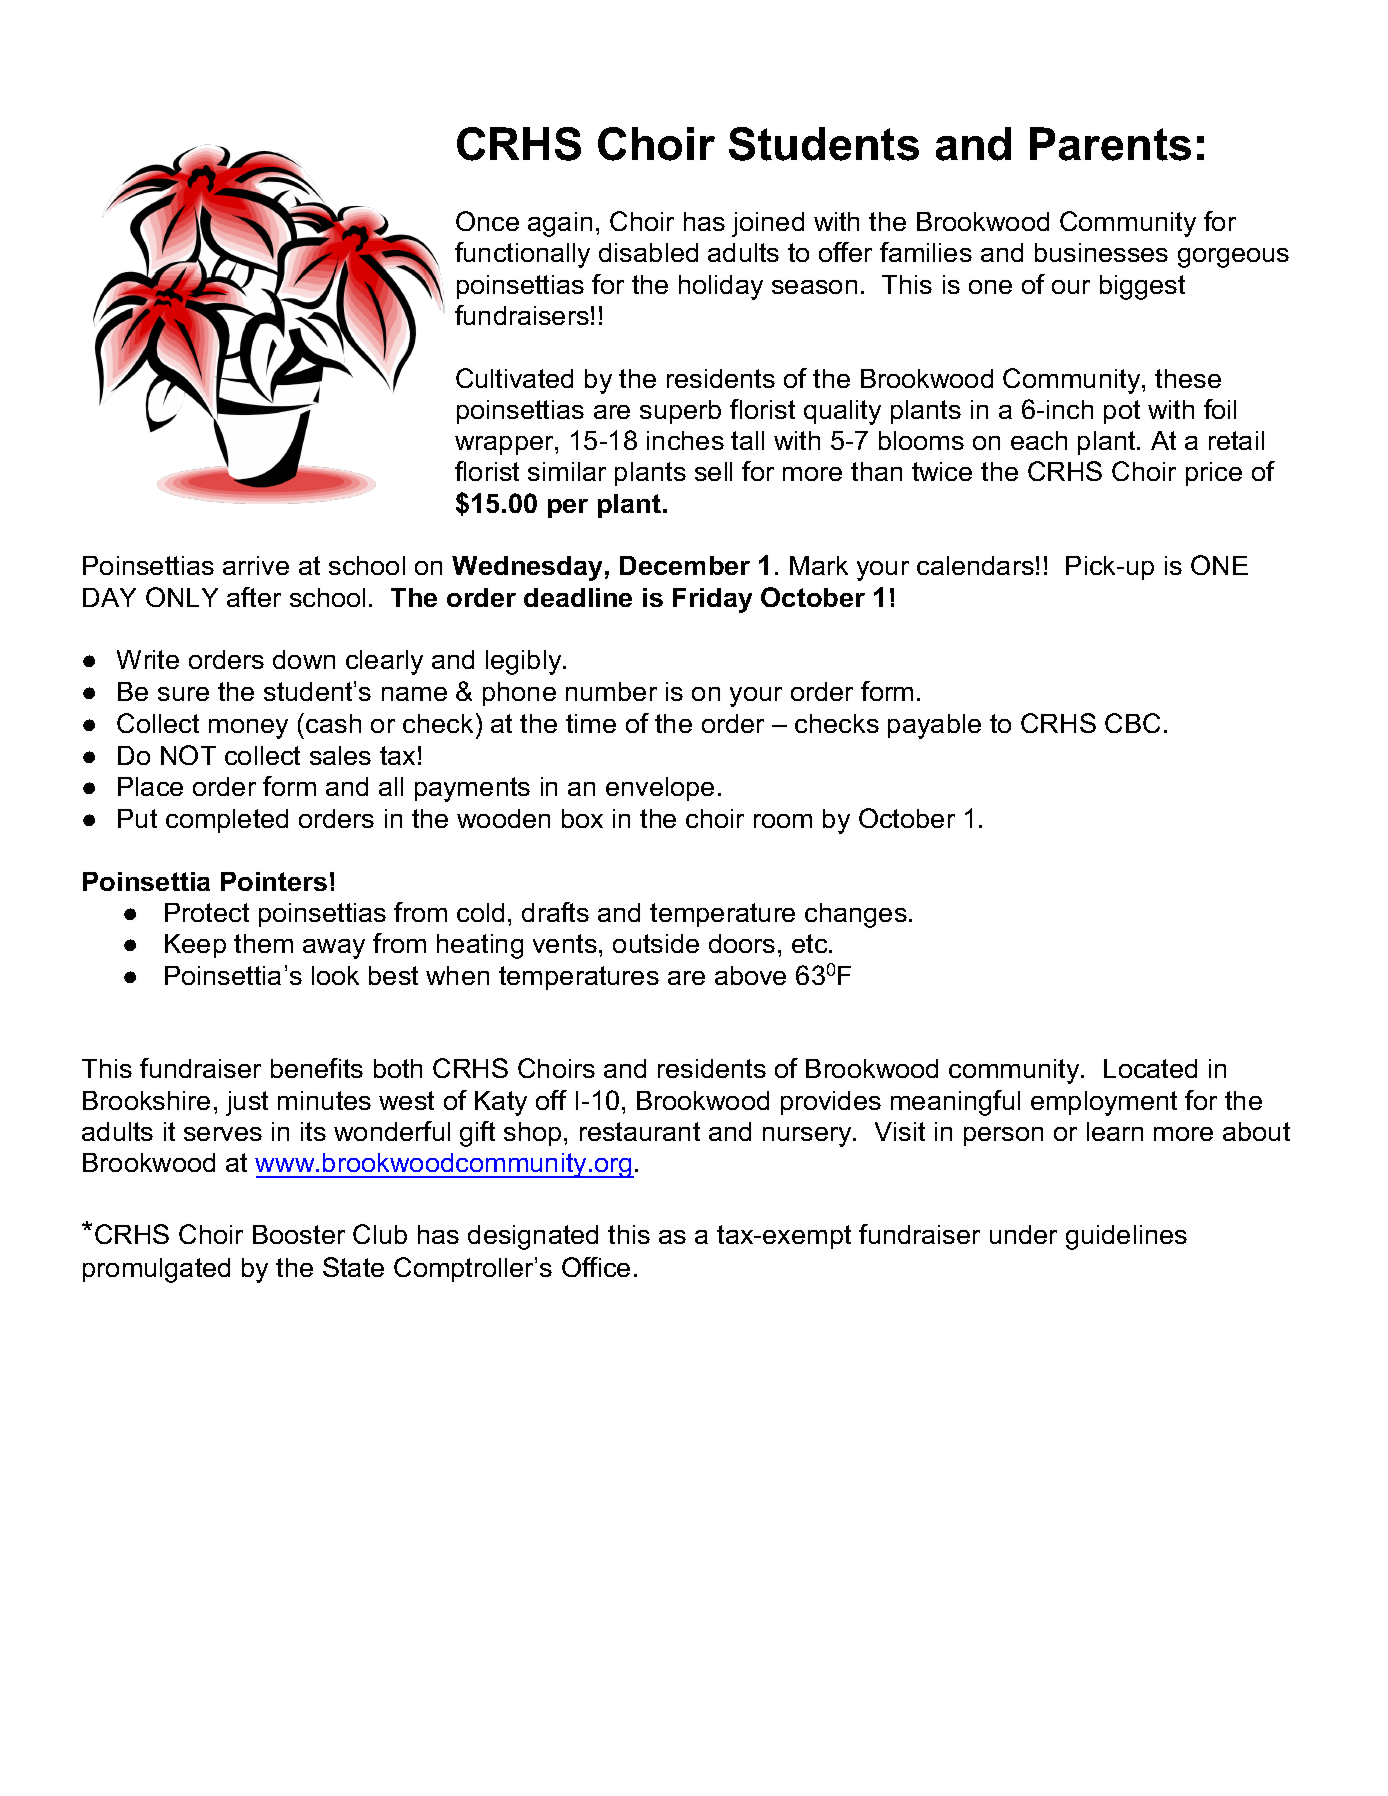 The image size is (1388, 1796). What do you see at coordinates (611, 691) in the screenshot?
I see `number` at bounding box center [611, 691].
